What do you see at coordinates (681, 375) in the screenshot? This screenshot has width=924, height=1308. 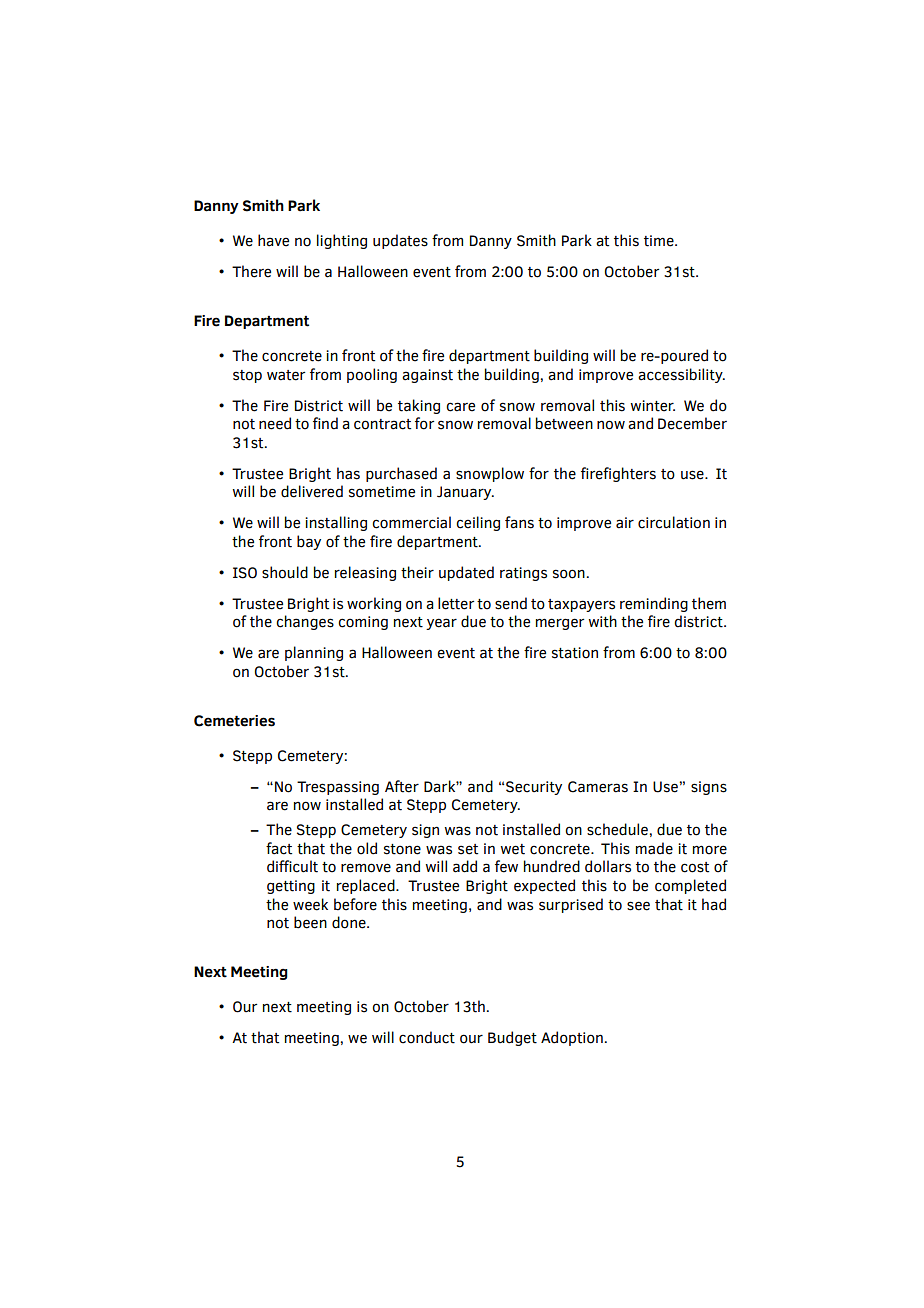 I see `accessibility` at bounding box center [681, 375].
